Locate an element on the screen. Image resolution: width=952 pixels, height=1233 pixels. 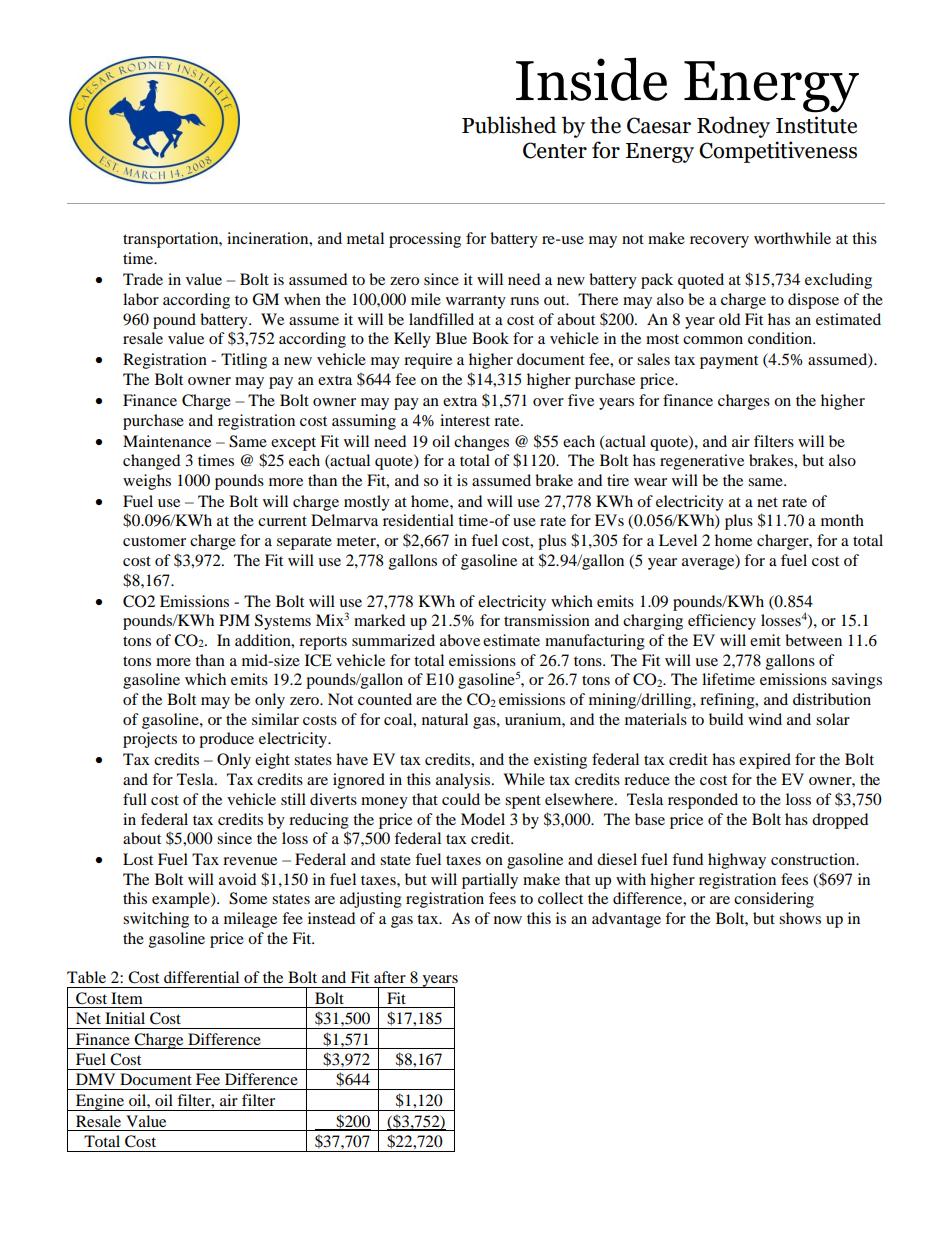
Rodney is located at coordinates (733, 127).
